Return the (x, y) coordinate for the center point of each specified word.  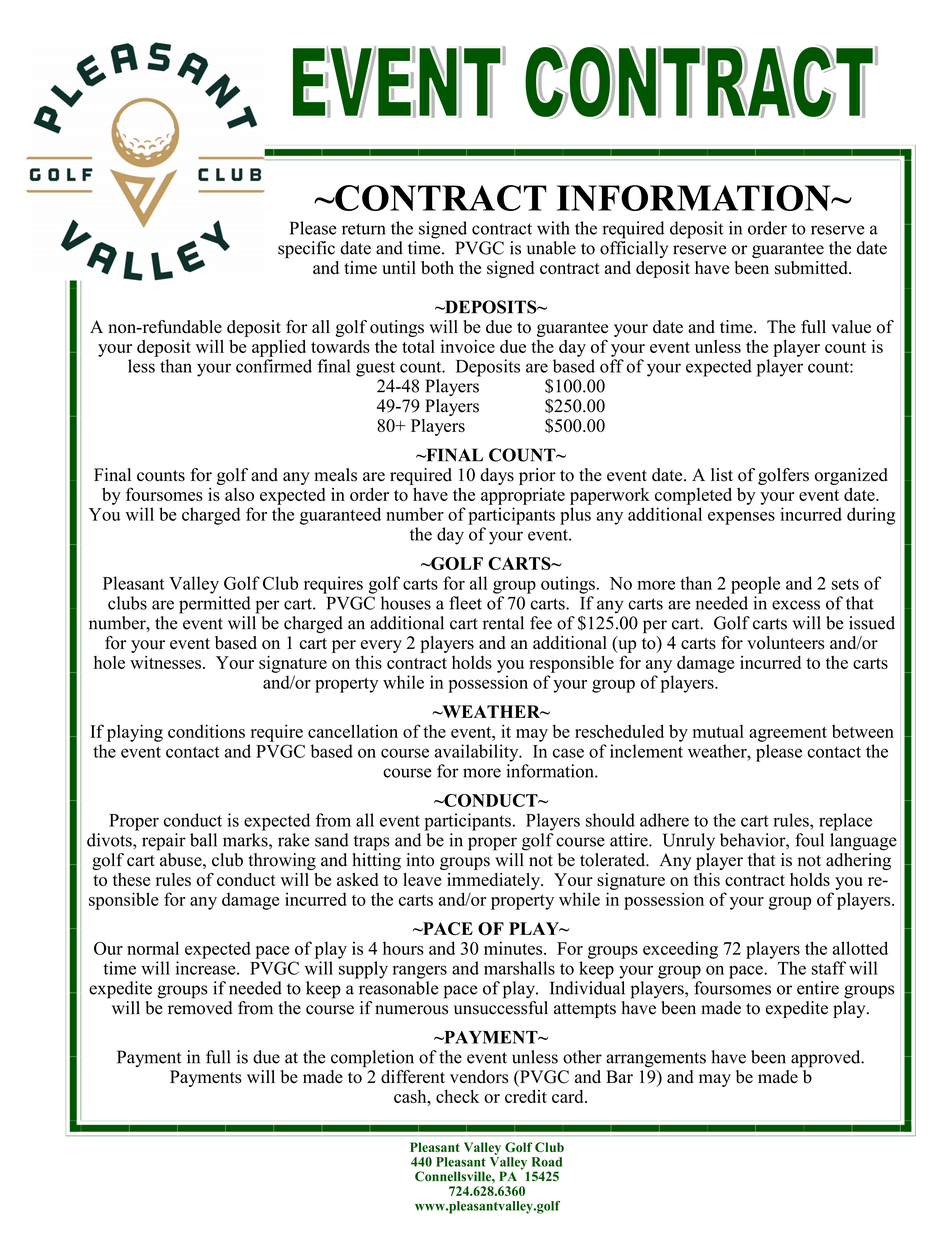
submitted (812, 268)
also (239, 494)
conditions (206, 731)
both (437, 268)
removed (200, 1006)
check (457, 1096)
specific (306, 250)
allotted (860, 948)
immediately (494, 881)
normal (153, 948)
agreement (788, 734)
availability (478, 753)
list (722, 475)
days (497, 476)
